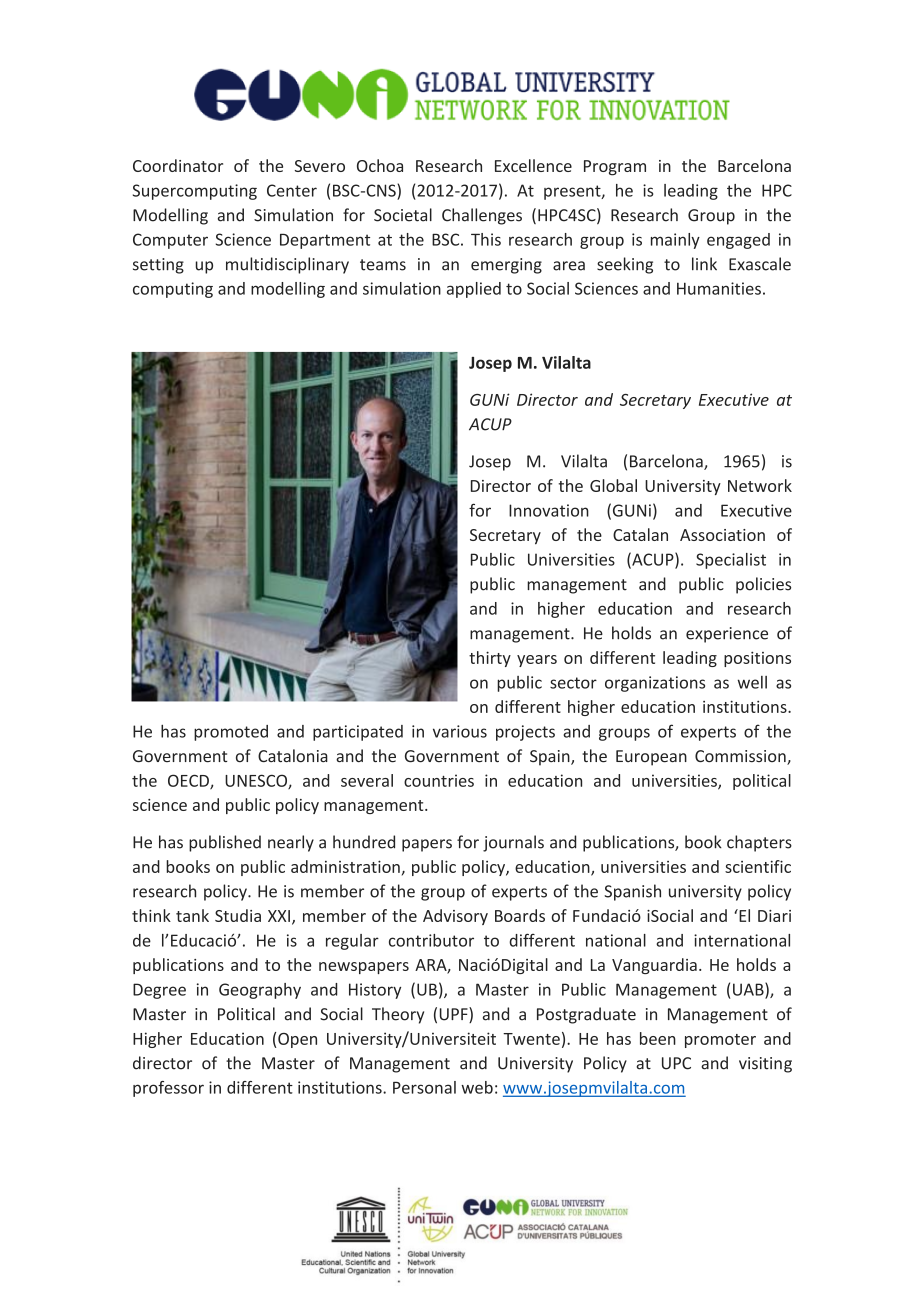 The height and width of the document is (1308, 924). Describe the element at coordinates (178, 165) in the document. I see `Coordinator` at that location.
